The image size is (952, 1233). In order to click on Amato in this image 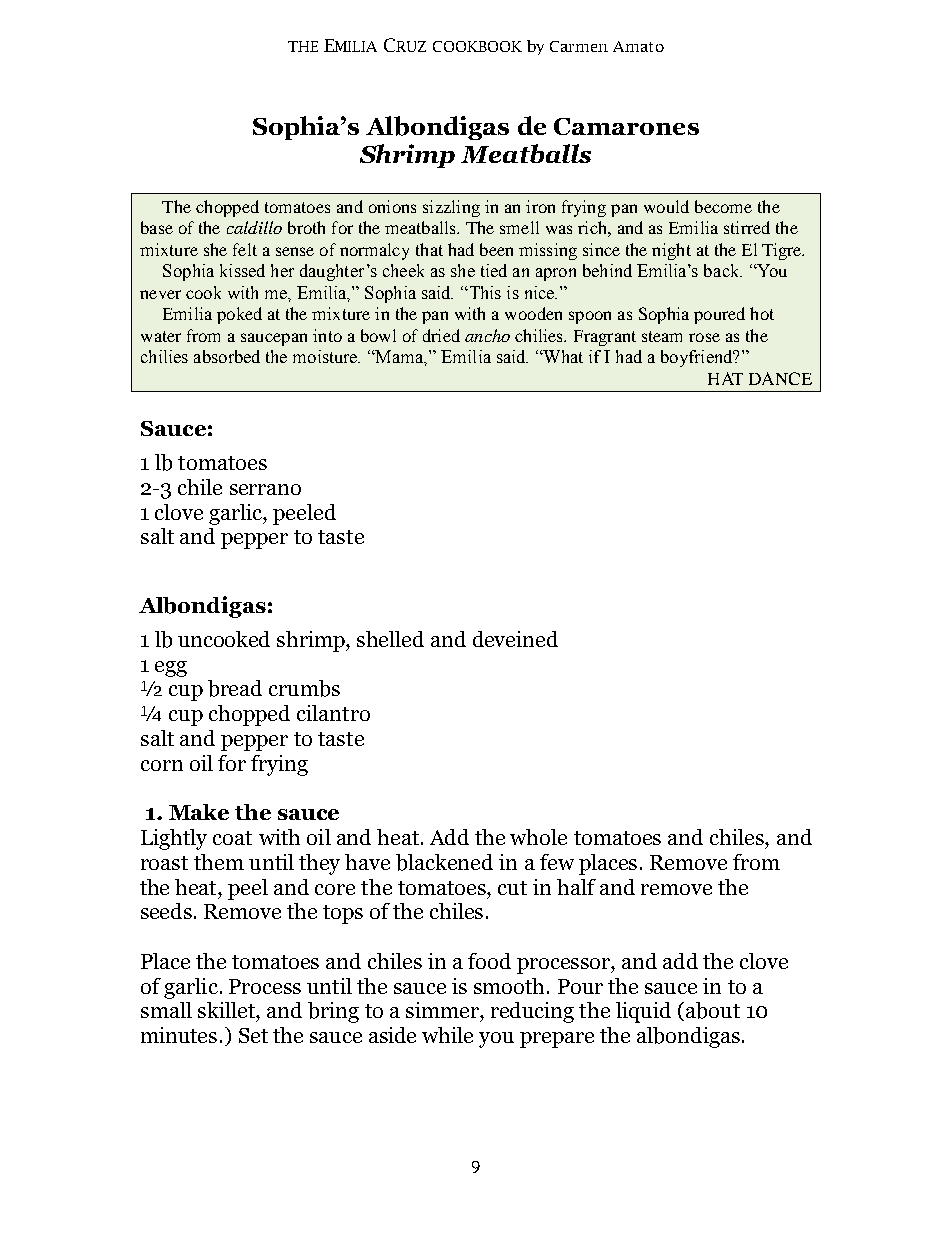, I will do `click(638, 46)`.
